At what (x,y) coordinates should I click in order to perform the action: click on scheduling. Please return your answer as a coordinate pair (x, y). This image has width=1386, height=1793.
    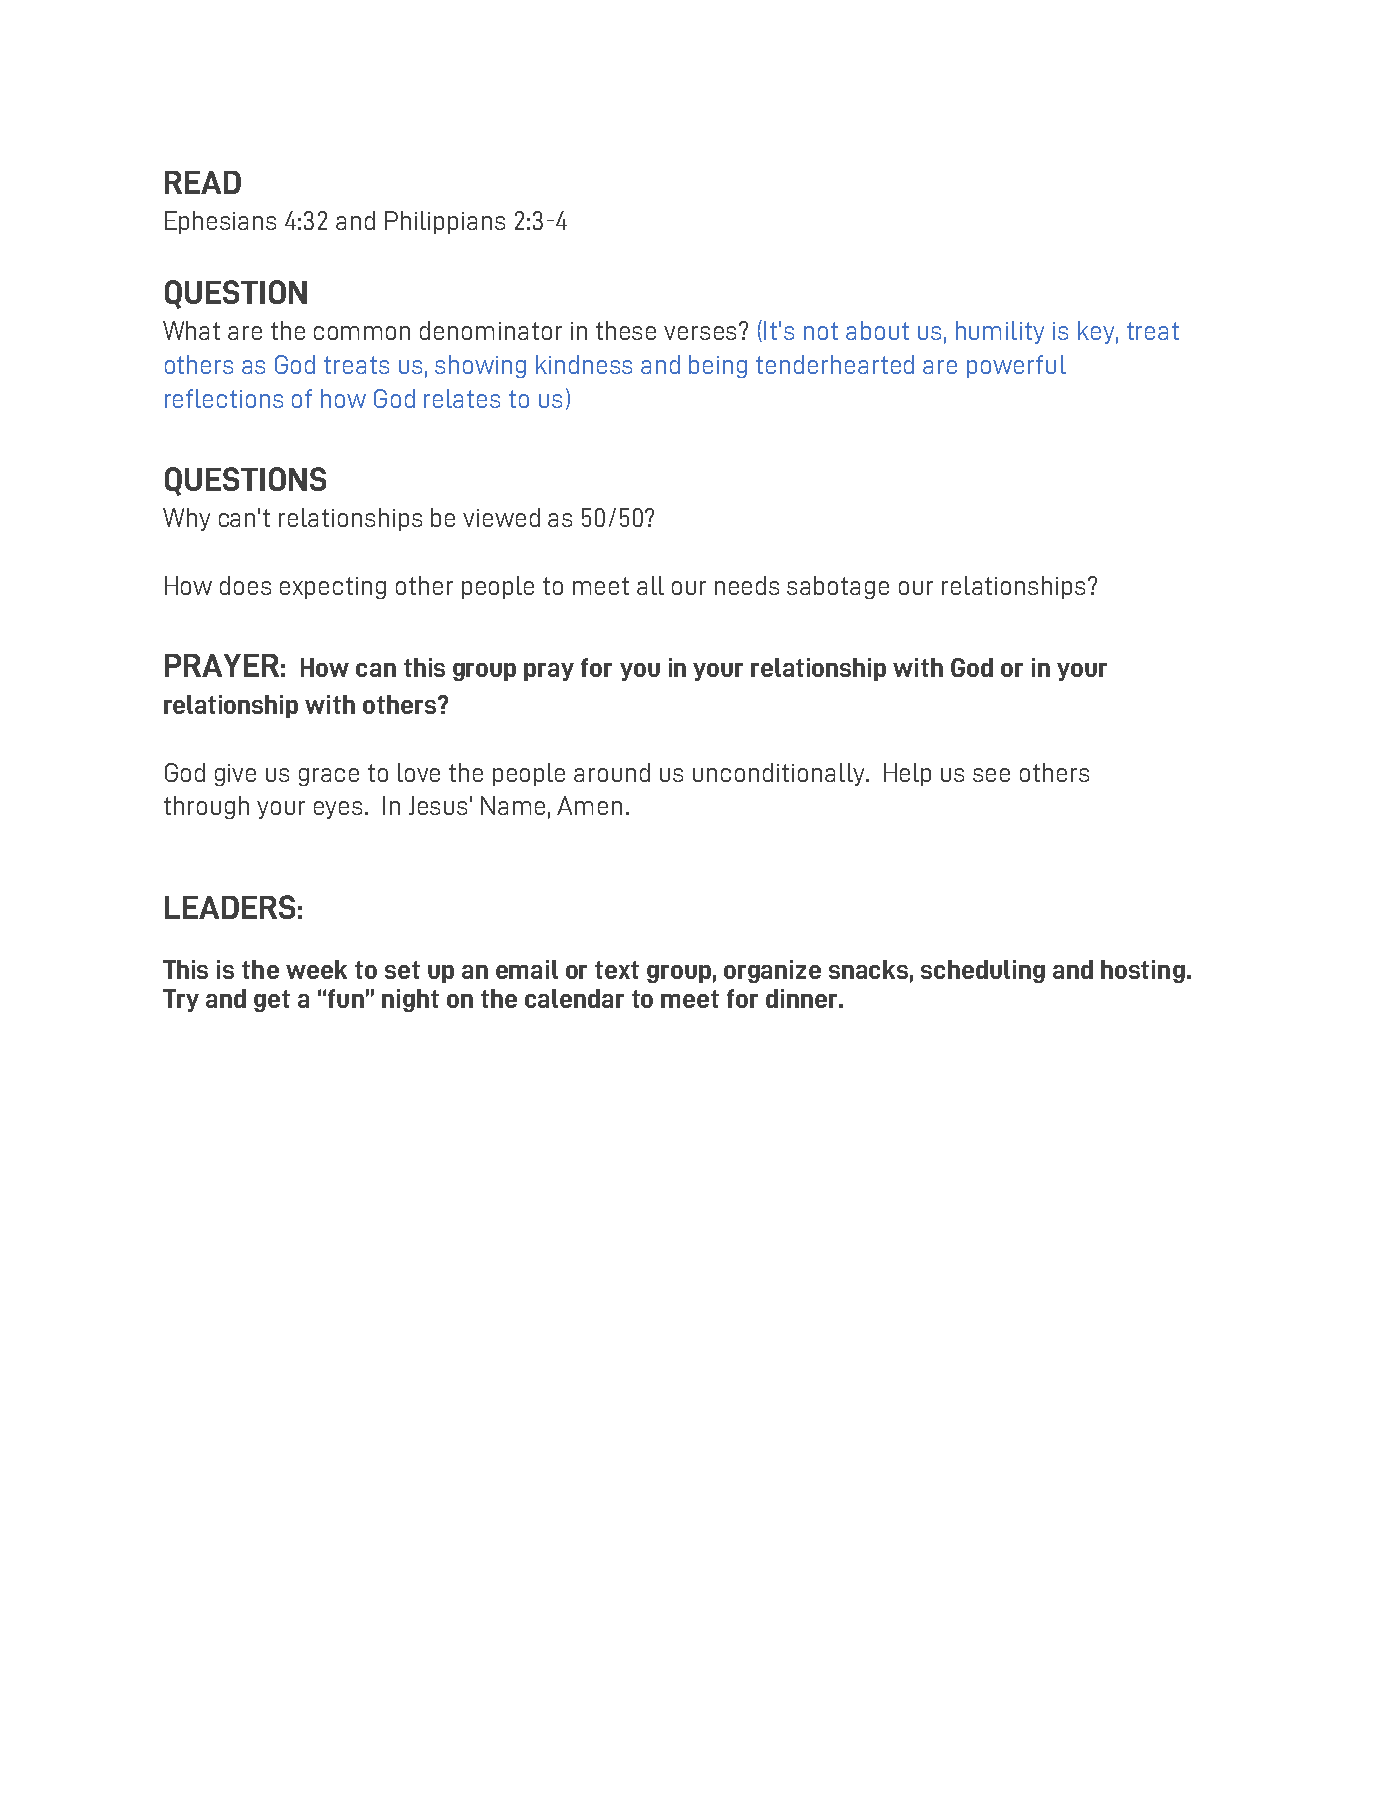
    Looking at the image, I should click on (983, 971).
